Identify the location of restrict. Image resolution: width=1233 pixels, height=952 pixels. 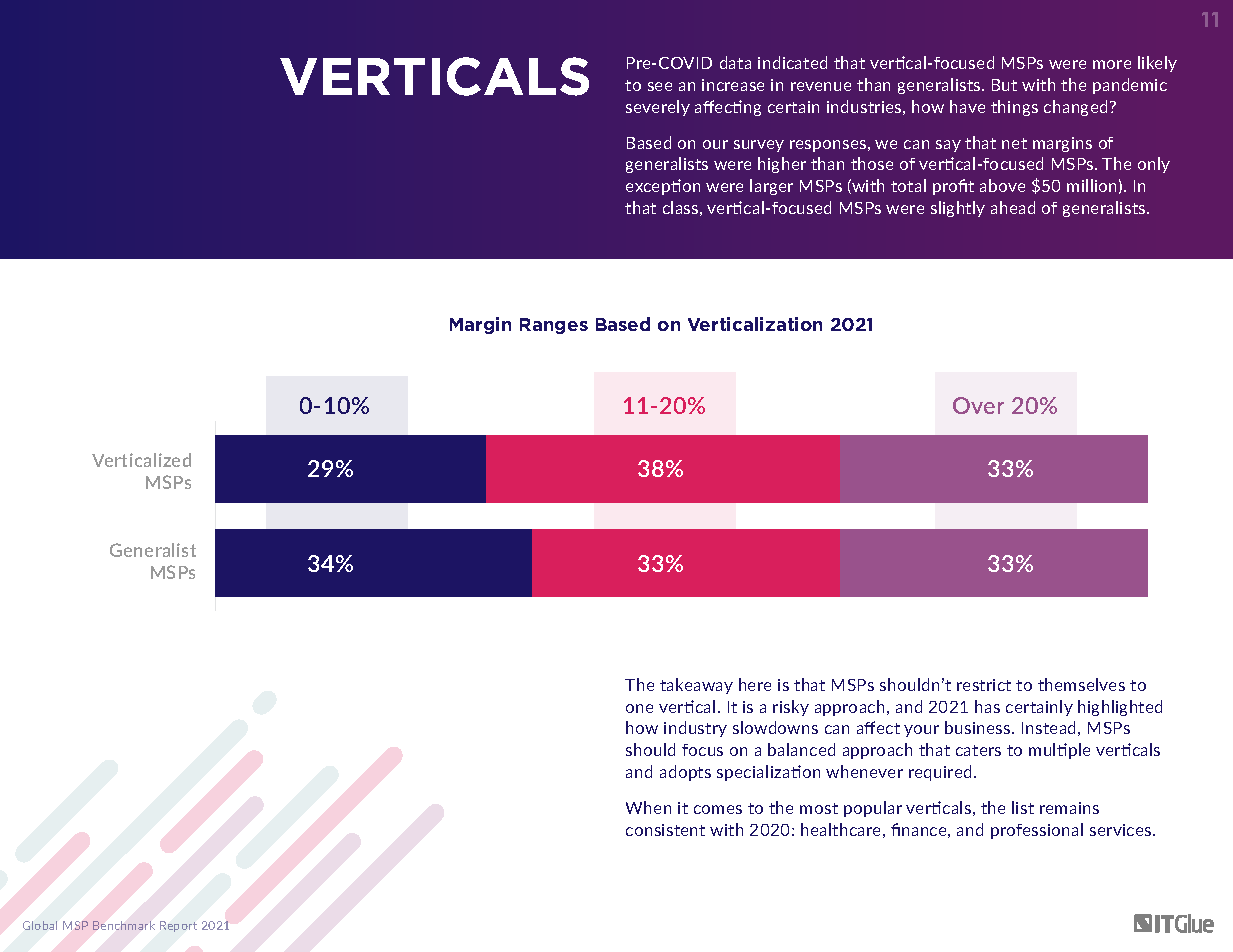
(984, 685).
